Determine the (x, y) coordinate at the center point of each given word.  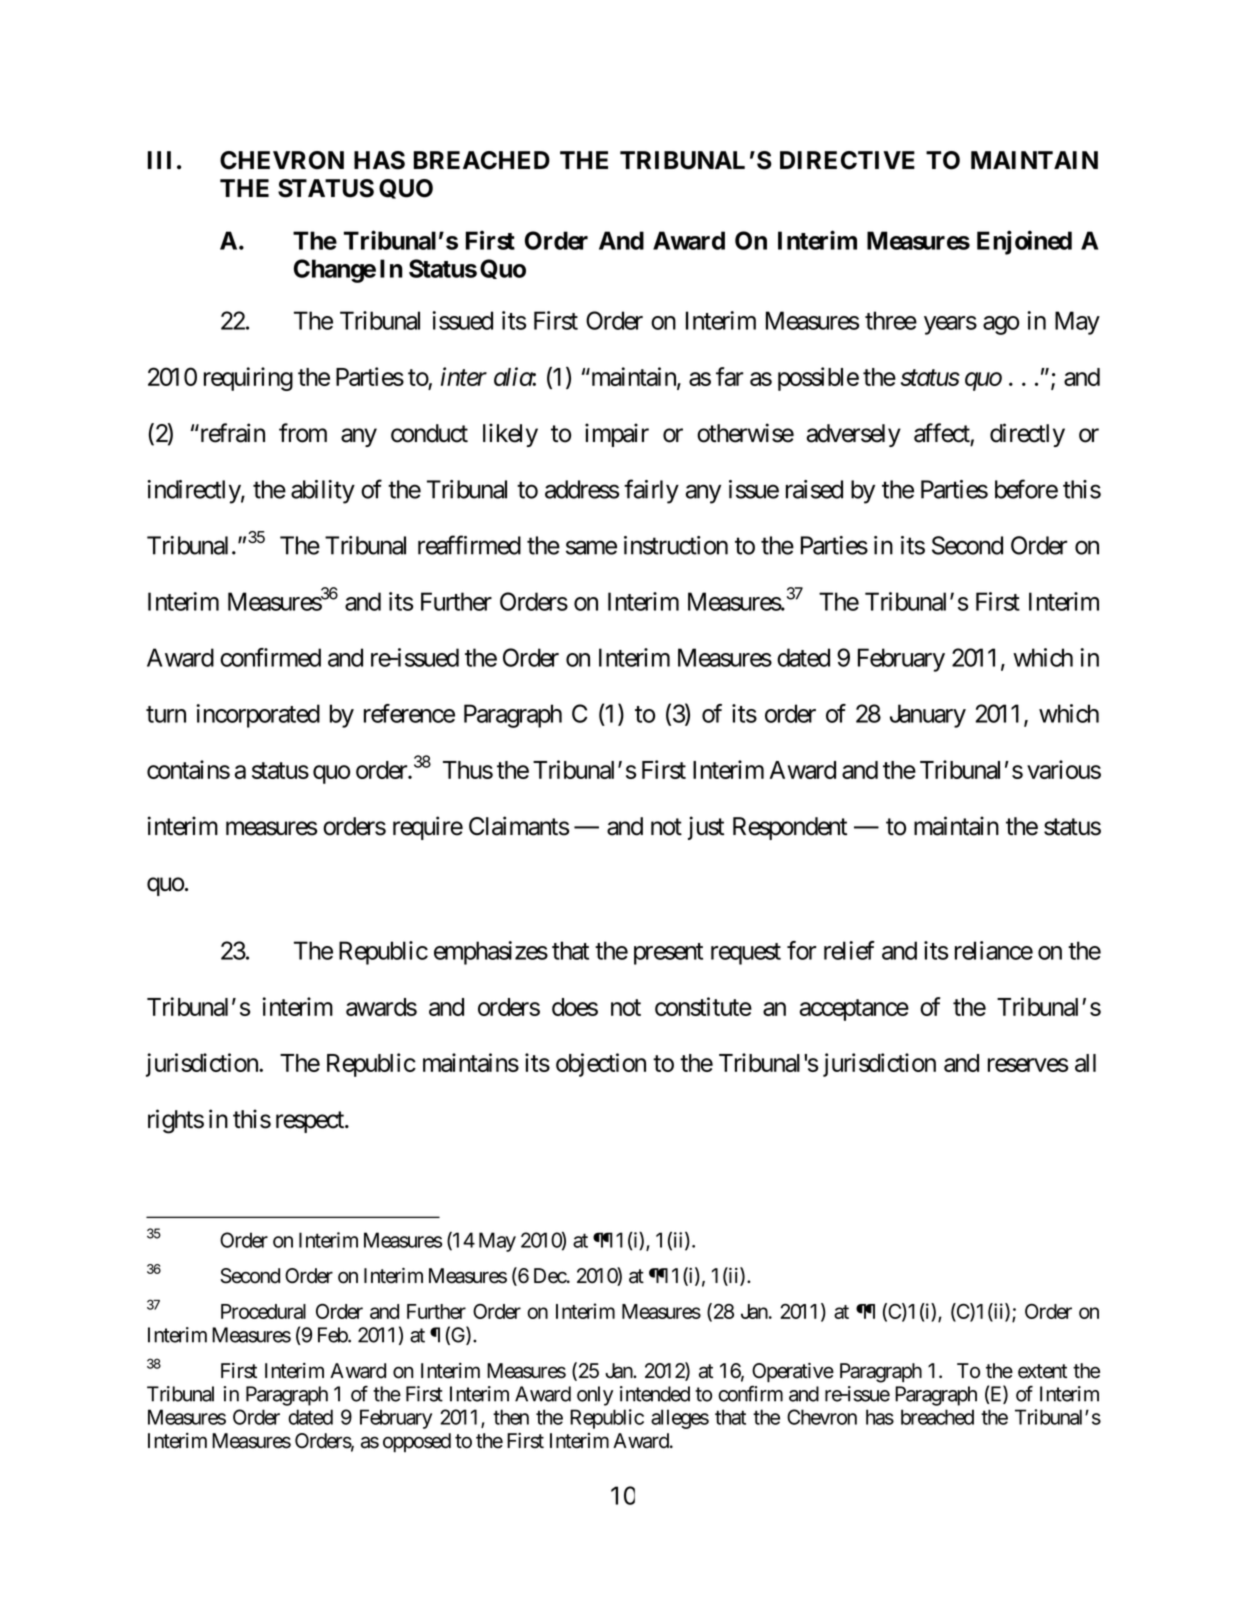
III (159, 160)
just (706, 828)
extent (1042, 1371)
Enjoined (1024, 242)
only (595, 1396)
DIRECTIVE (847, 160)
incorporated (258, 716)
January (928, 716)
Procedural (263, 1311)
